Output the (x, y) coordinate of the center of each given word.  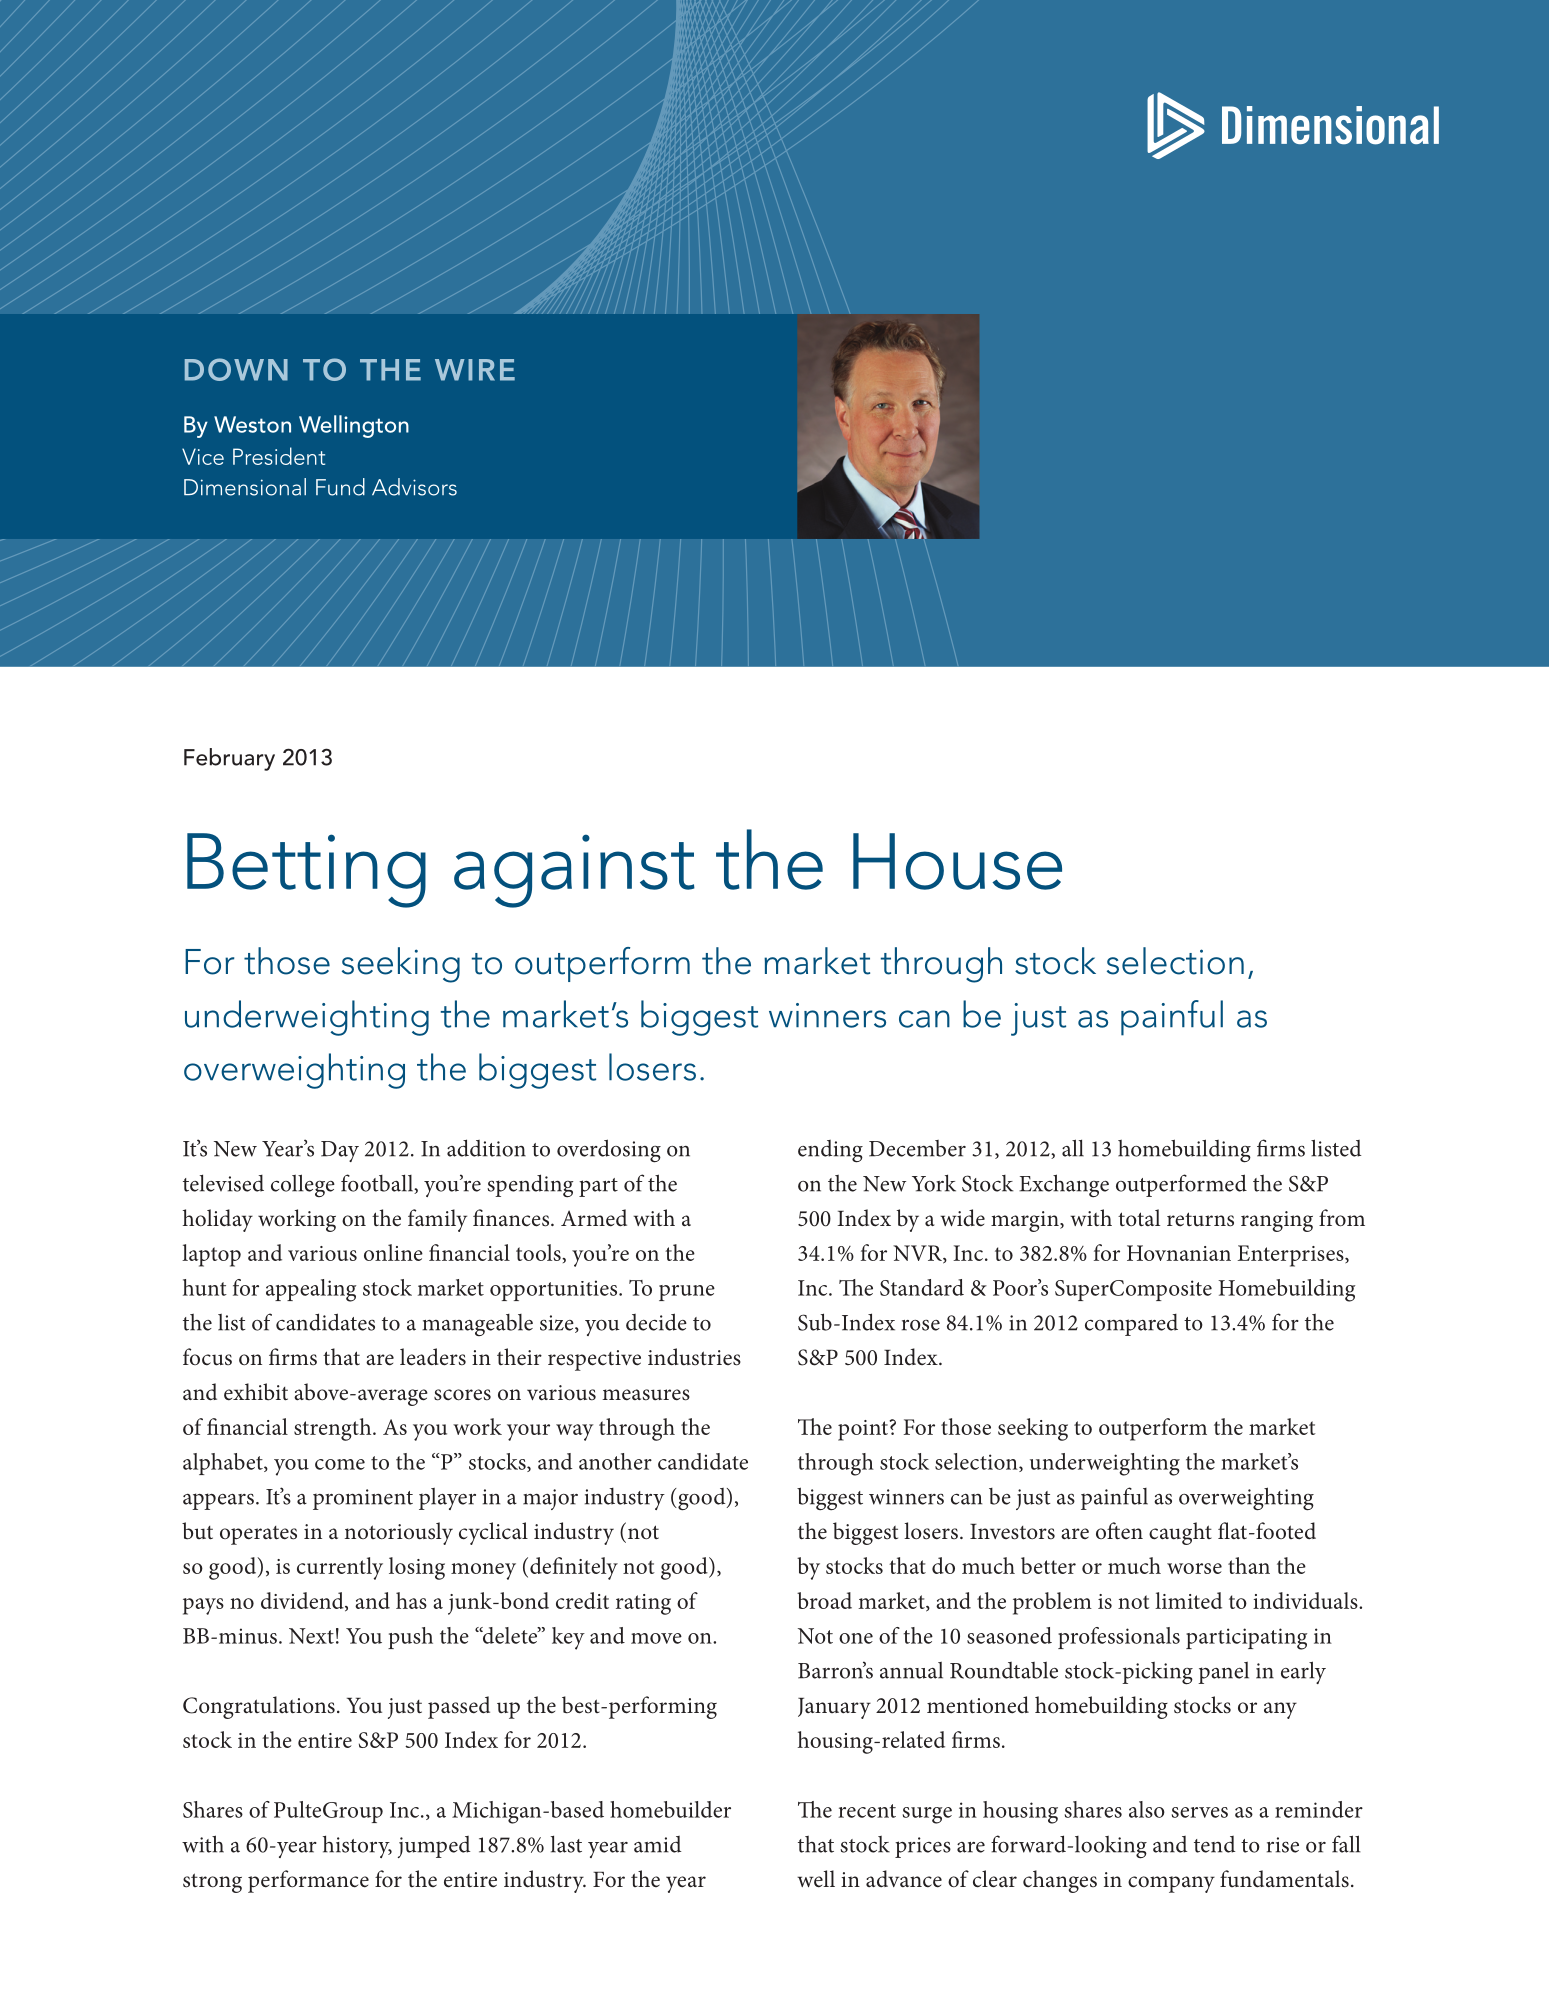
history (357, 1846)
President (279, 456)
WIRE (475, 370)
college (303, 1185)
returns (1200, 1219)
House (957, 861)
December (917, 1148)
